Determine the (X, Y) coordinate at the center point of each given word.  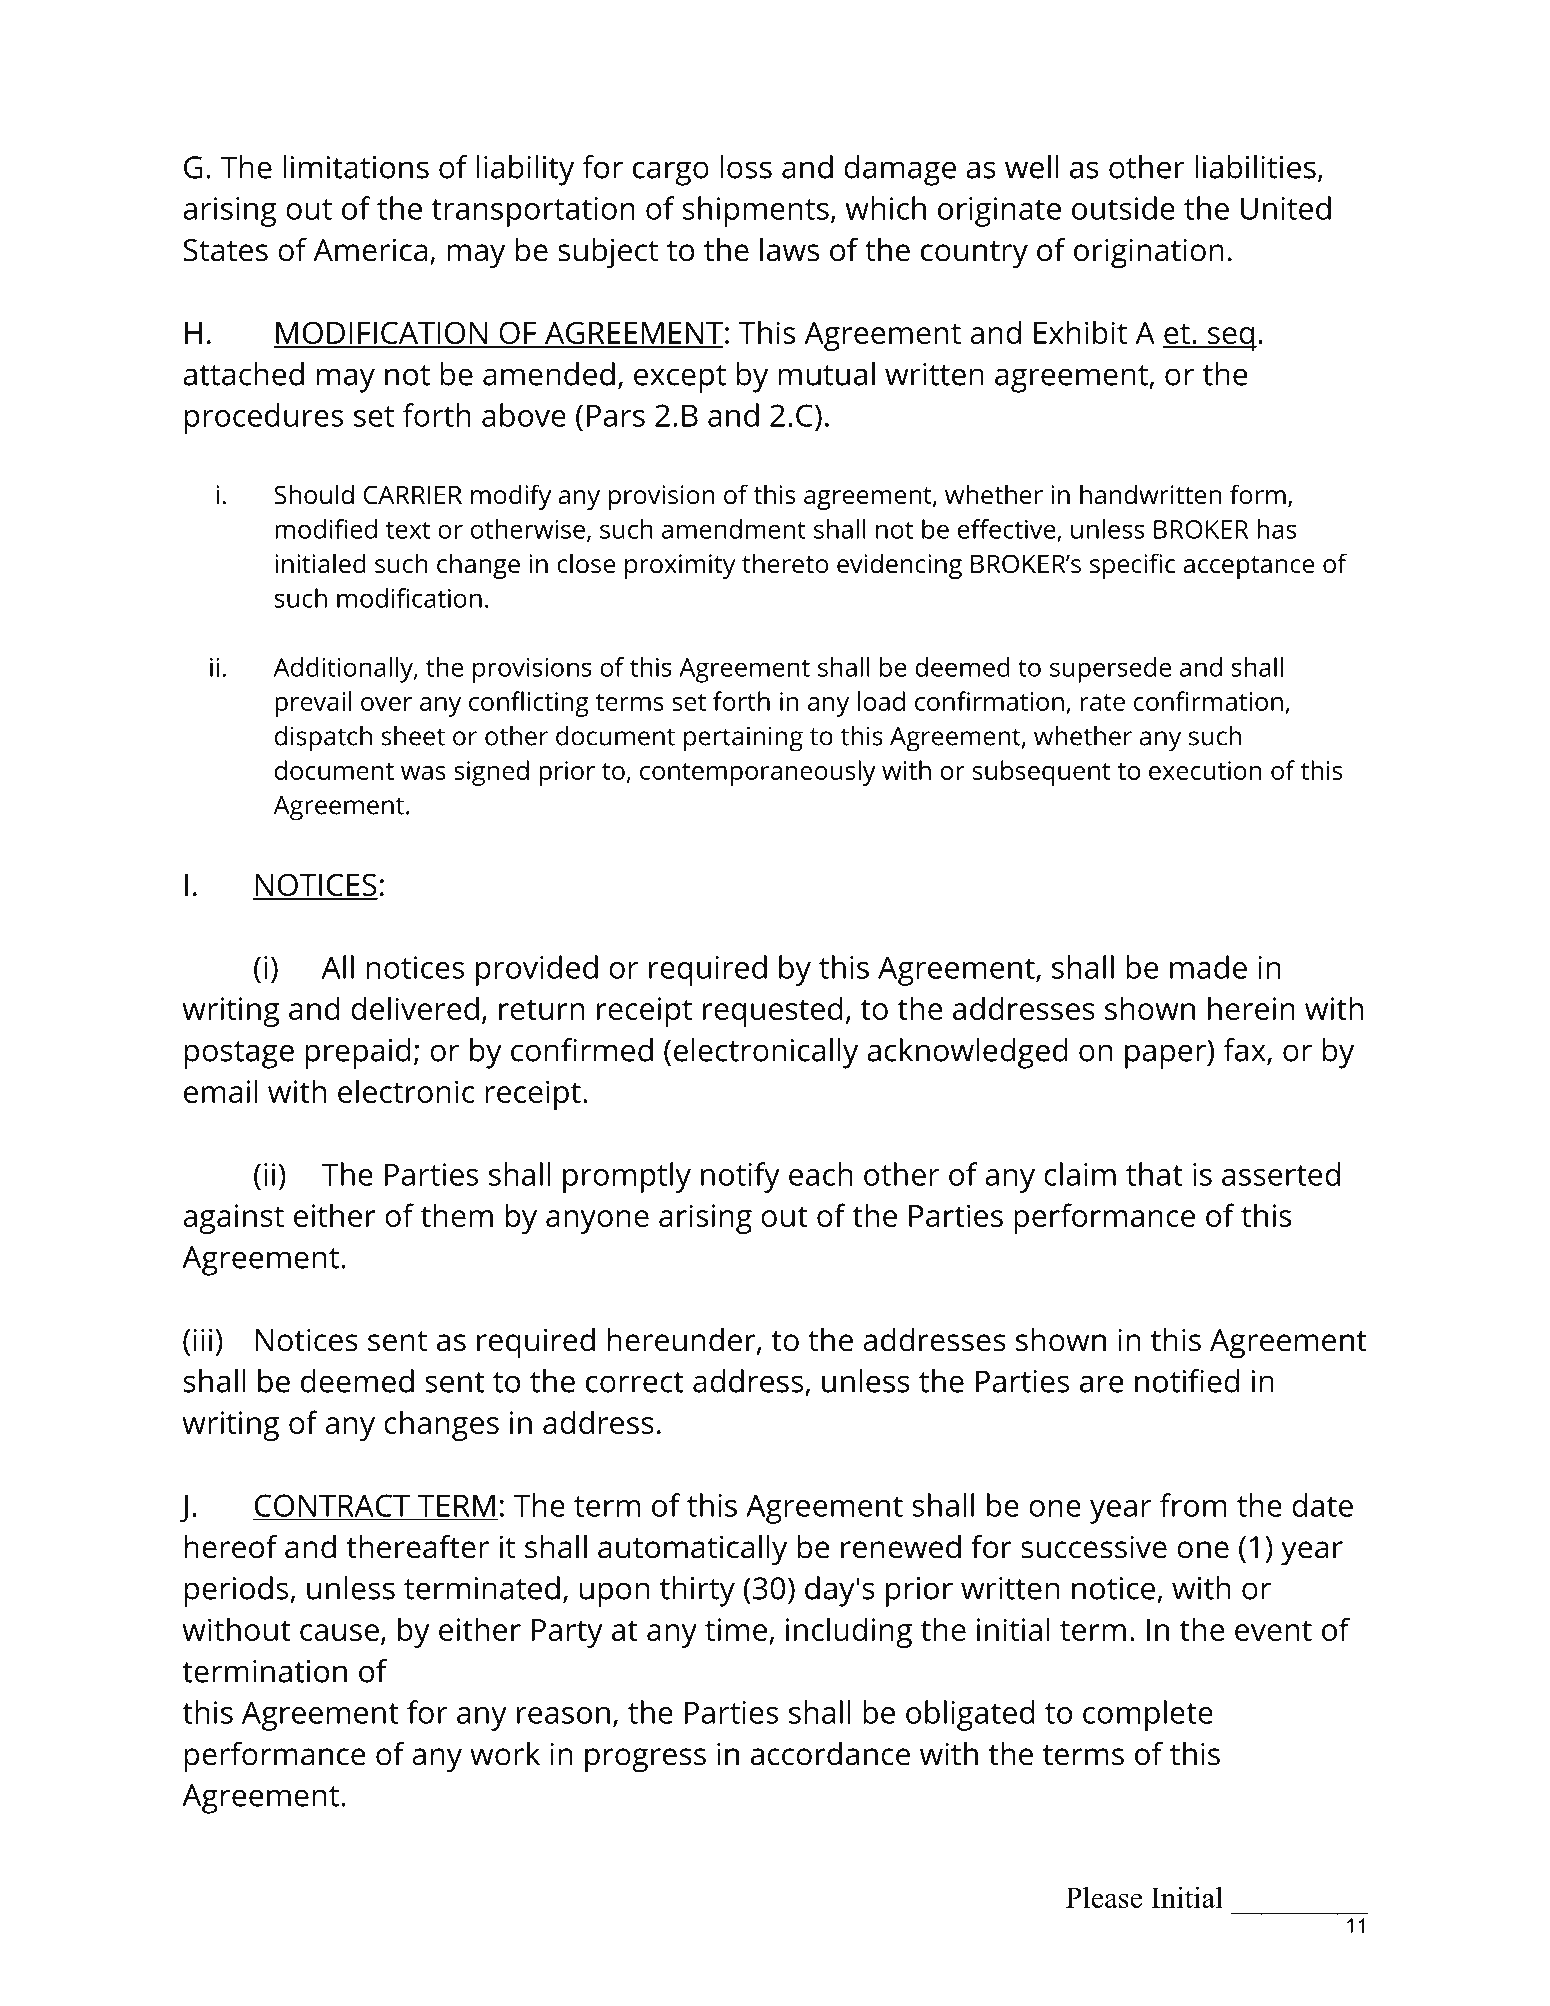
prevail (313, 704)
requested (773, 1011)
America (370, 250)
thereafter (417, 1546)
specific (1132, 566)
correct (635, 1382)
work (505, 1754)
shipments (756, 211)
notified (1187, 1381)
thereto (785, 563)
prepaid (358, 1053)
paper (1166, 1056)
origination (1149, 253)
